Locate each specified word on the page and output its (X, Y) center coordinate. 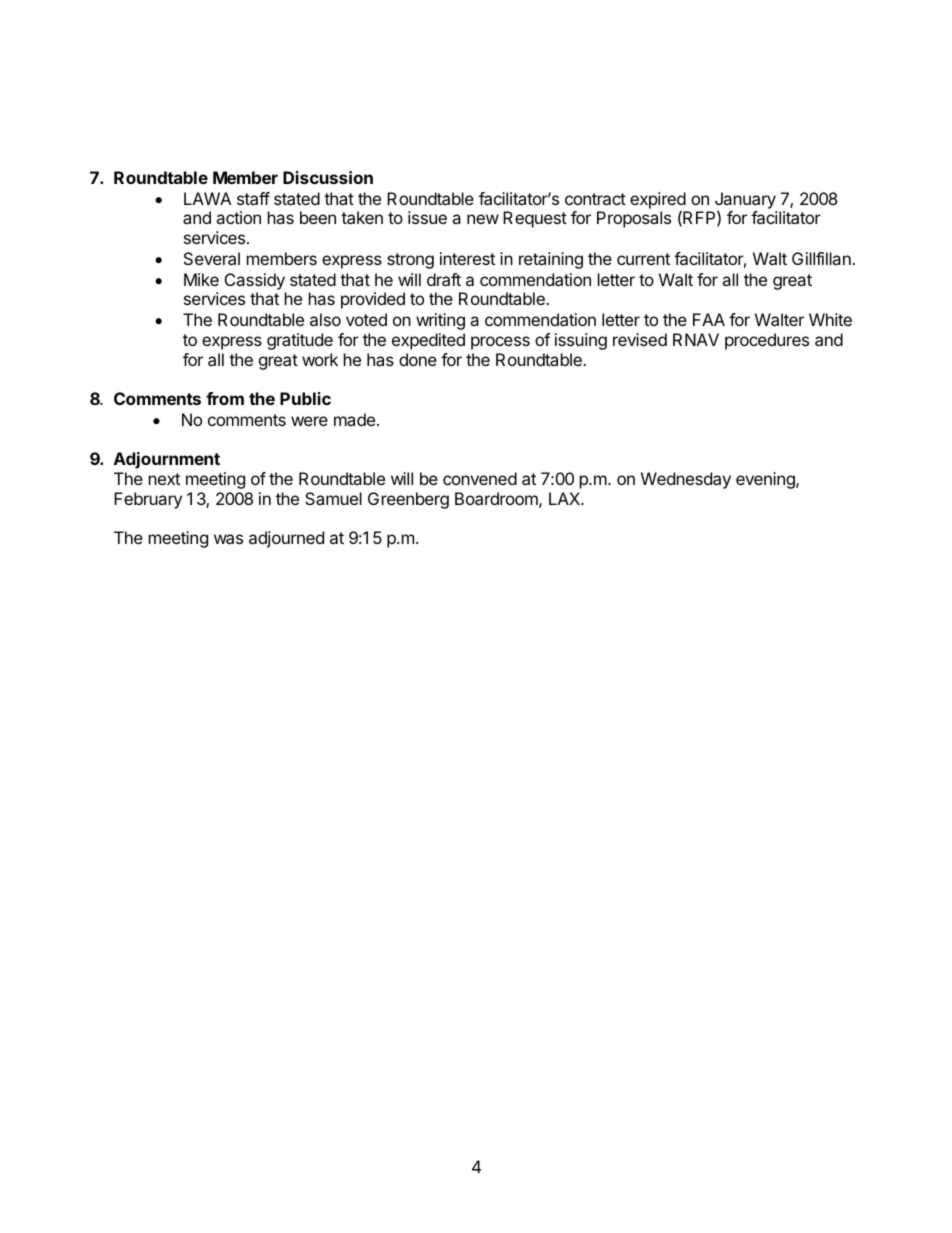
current (643, 259)
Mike (201, 279)
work (320, 359)
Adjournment (167, 460)
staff (253, 198)
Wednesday (686, 480)
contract (595, 199)
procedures (767, 341)
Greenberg (408, 500)
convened (480, 478)
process (500, 343)
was (228, 539)
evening (766, 480)
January (745, 200)
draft (444, 279)
